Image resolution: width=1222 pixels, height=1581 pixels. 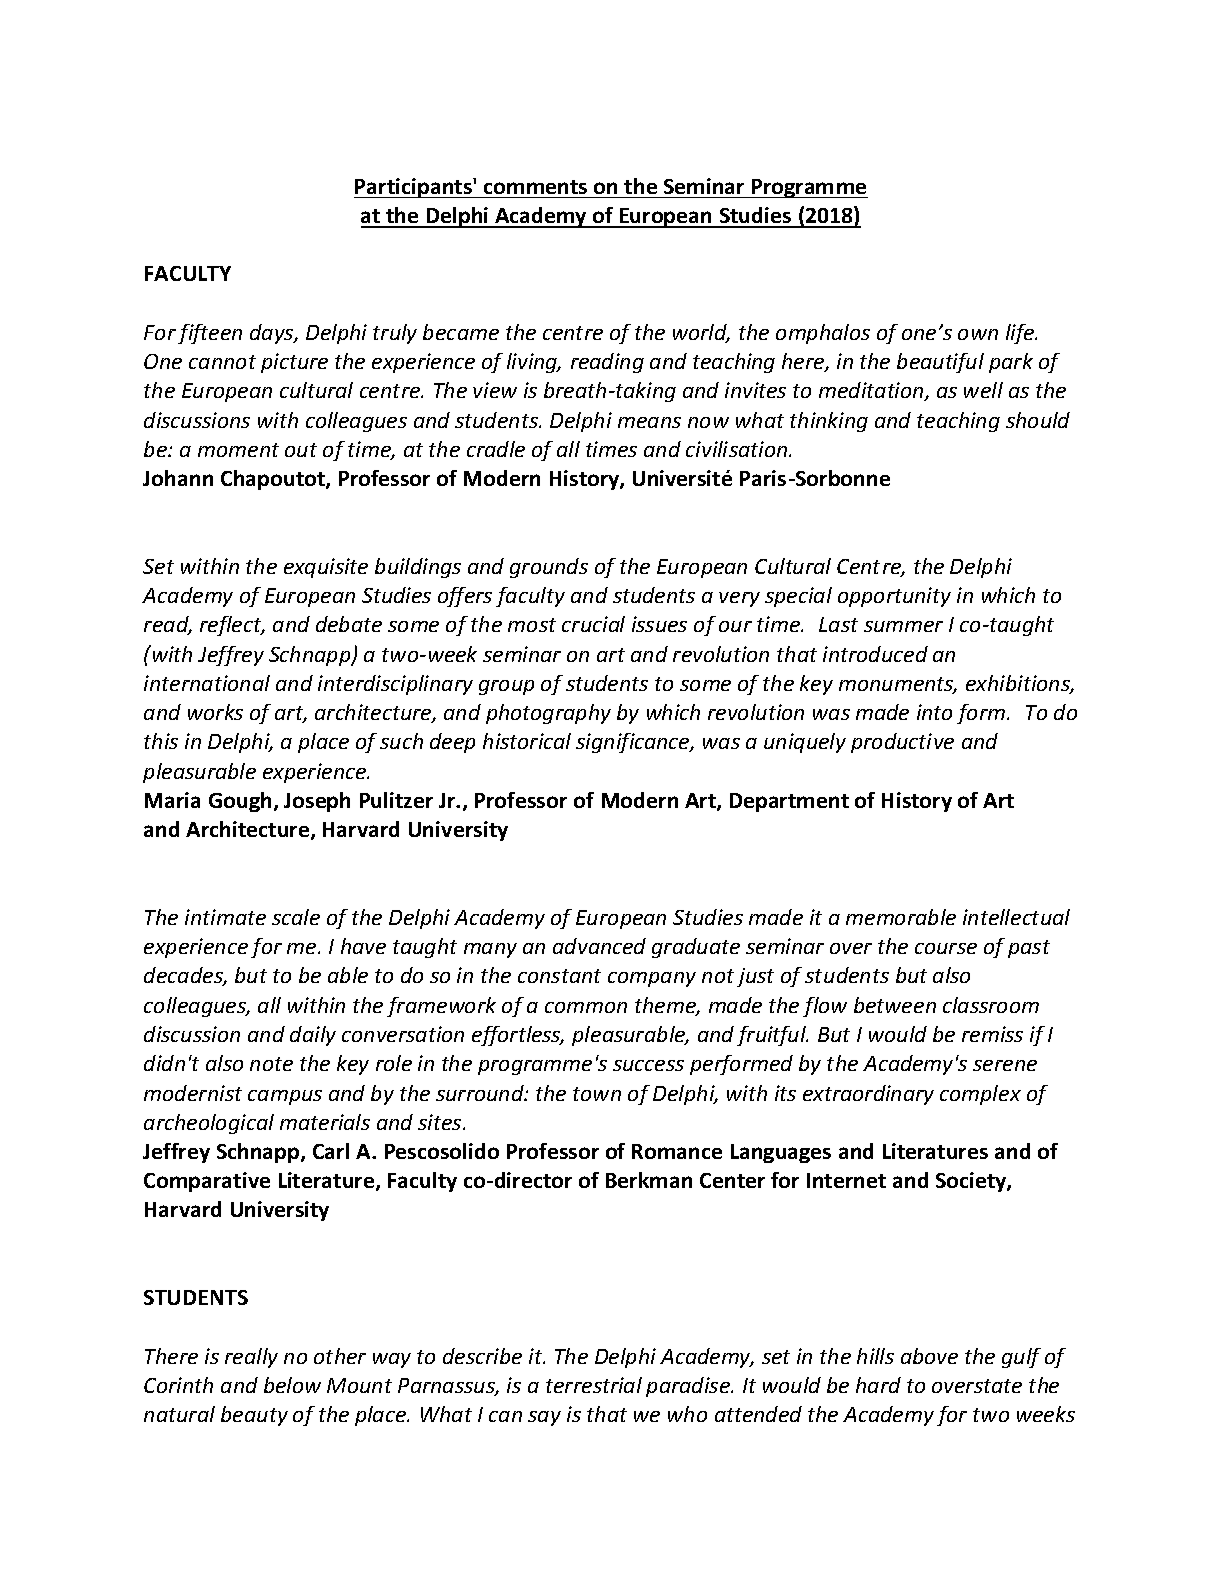 I want to click on into, so click(x=934, y=712).
